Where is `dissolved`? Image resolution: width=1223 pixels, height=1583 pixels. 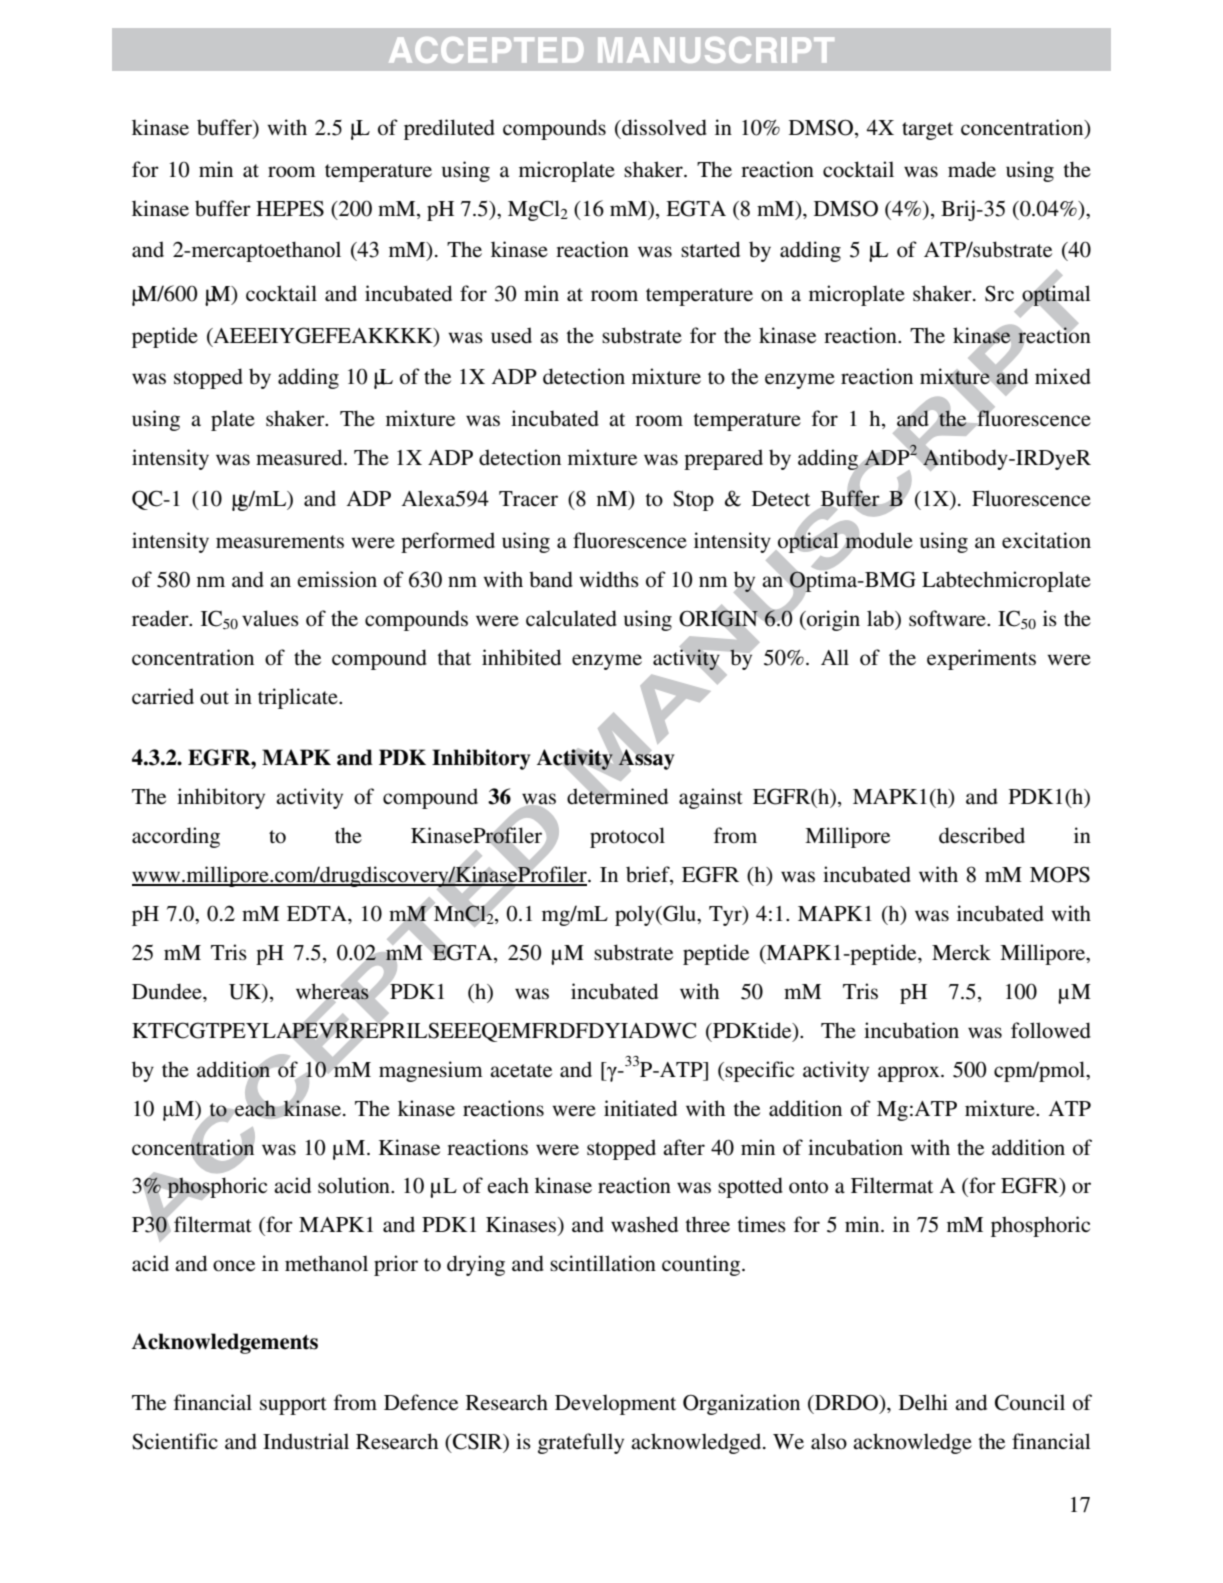 dissolved is located at coordinates (663, 127).
